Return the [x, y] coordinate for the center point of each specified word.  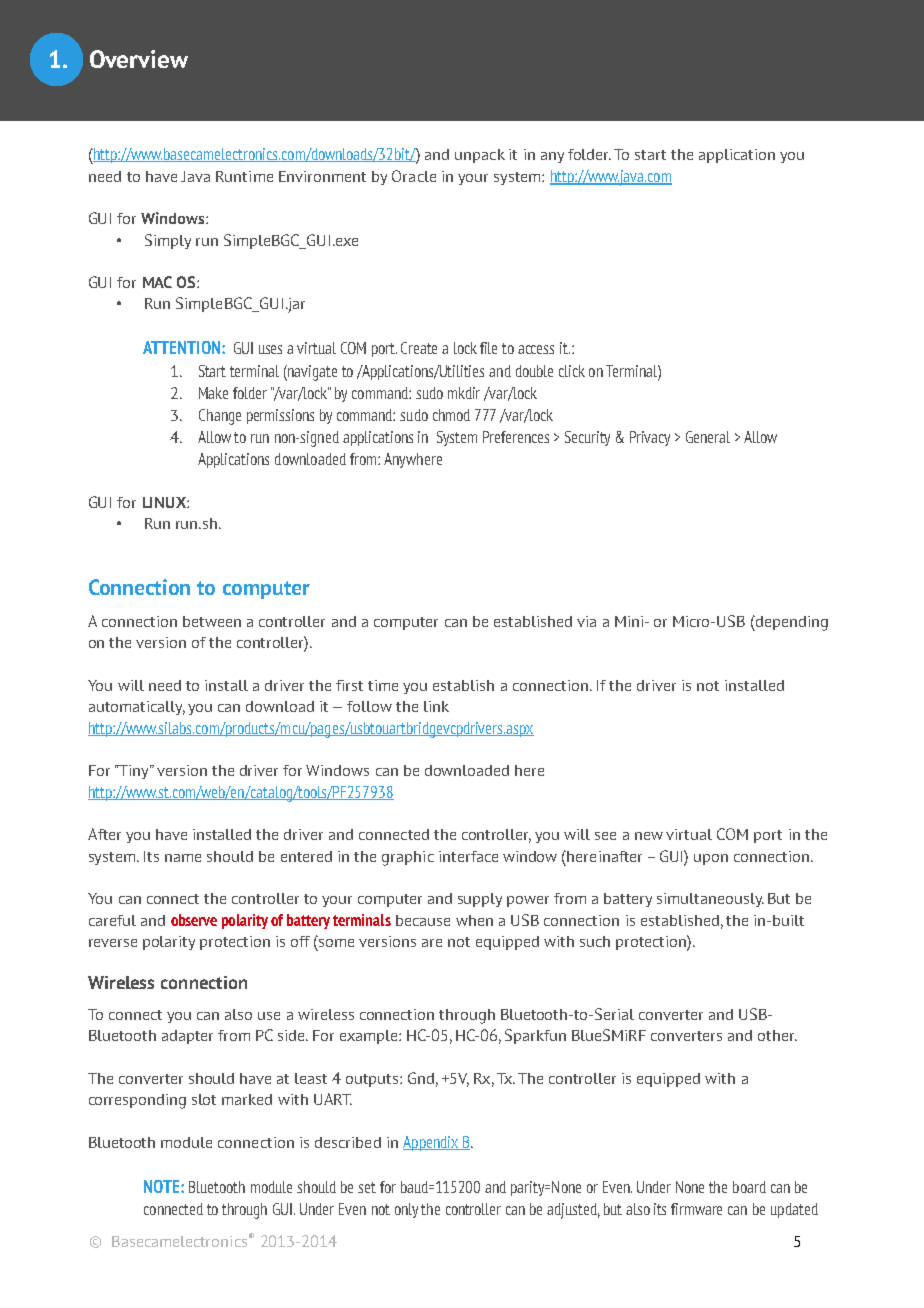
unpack [480, 156]
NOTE [163, 1186]
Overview [139, 59]
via [586, 621]
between [212, 621]
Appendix [432, 1143]
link [436, 706]
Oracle [414, 176]
